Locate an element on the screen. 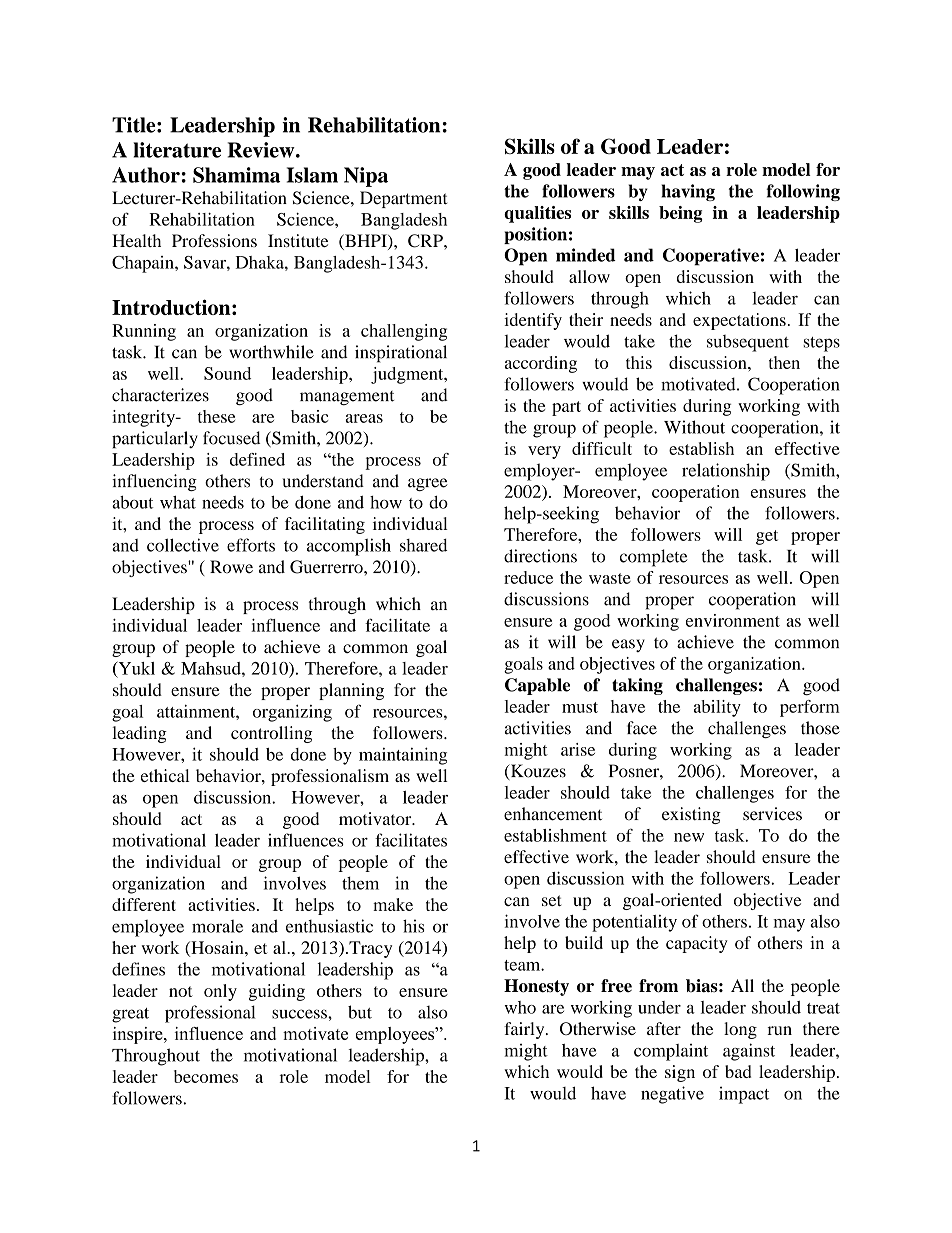 This screenshot has width=952, height=1233. qualities is located at coordinates (537, 214).
